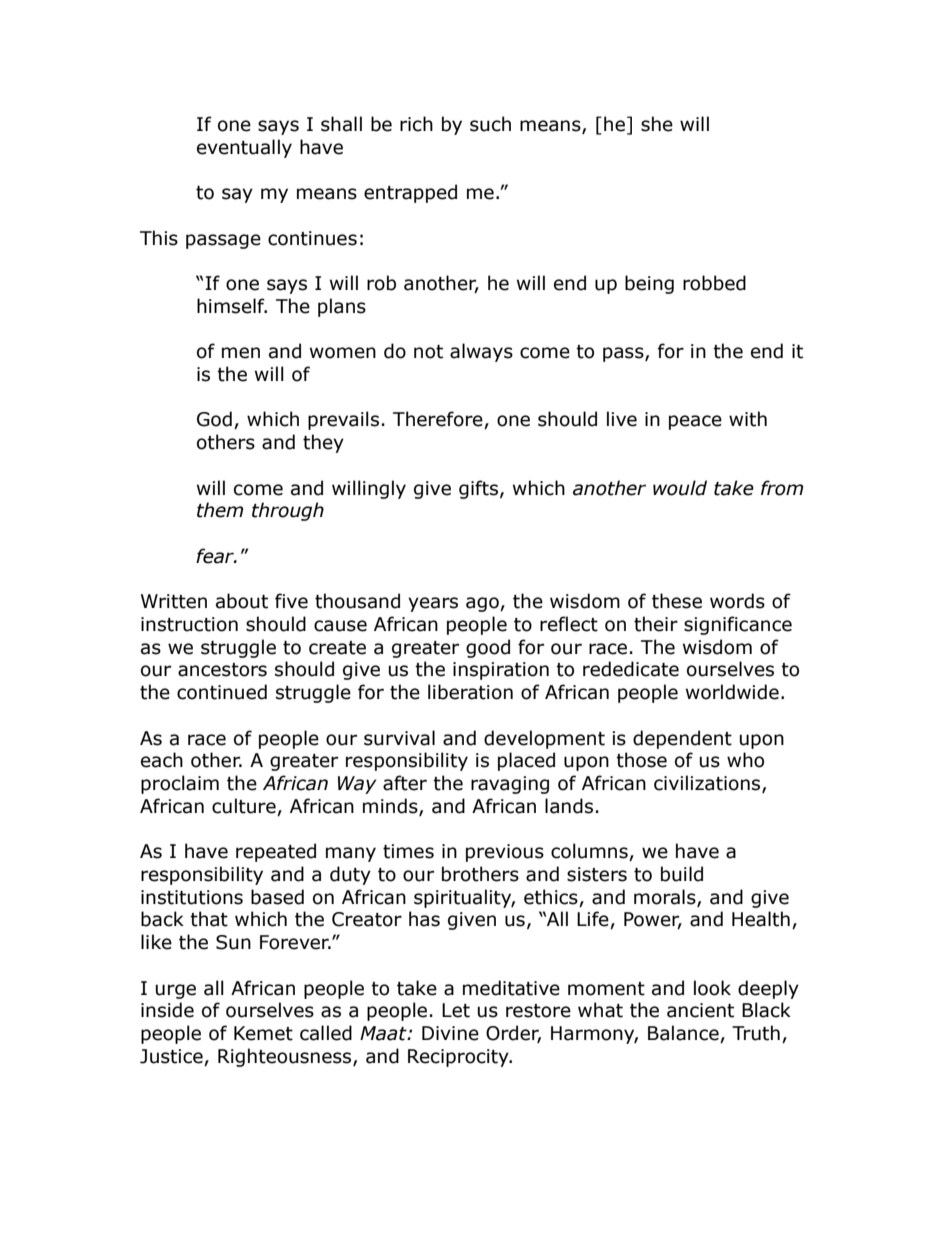 The height and width of the screenshot is (1233, 952). I want to click on peace, so click(695, 422).
